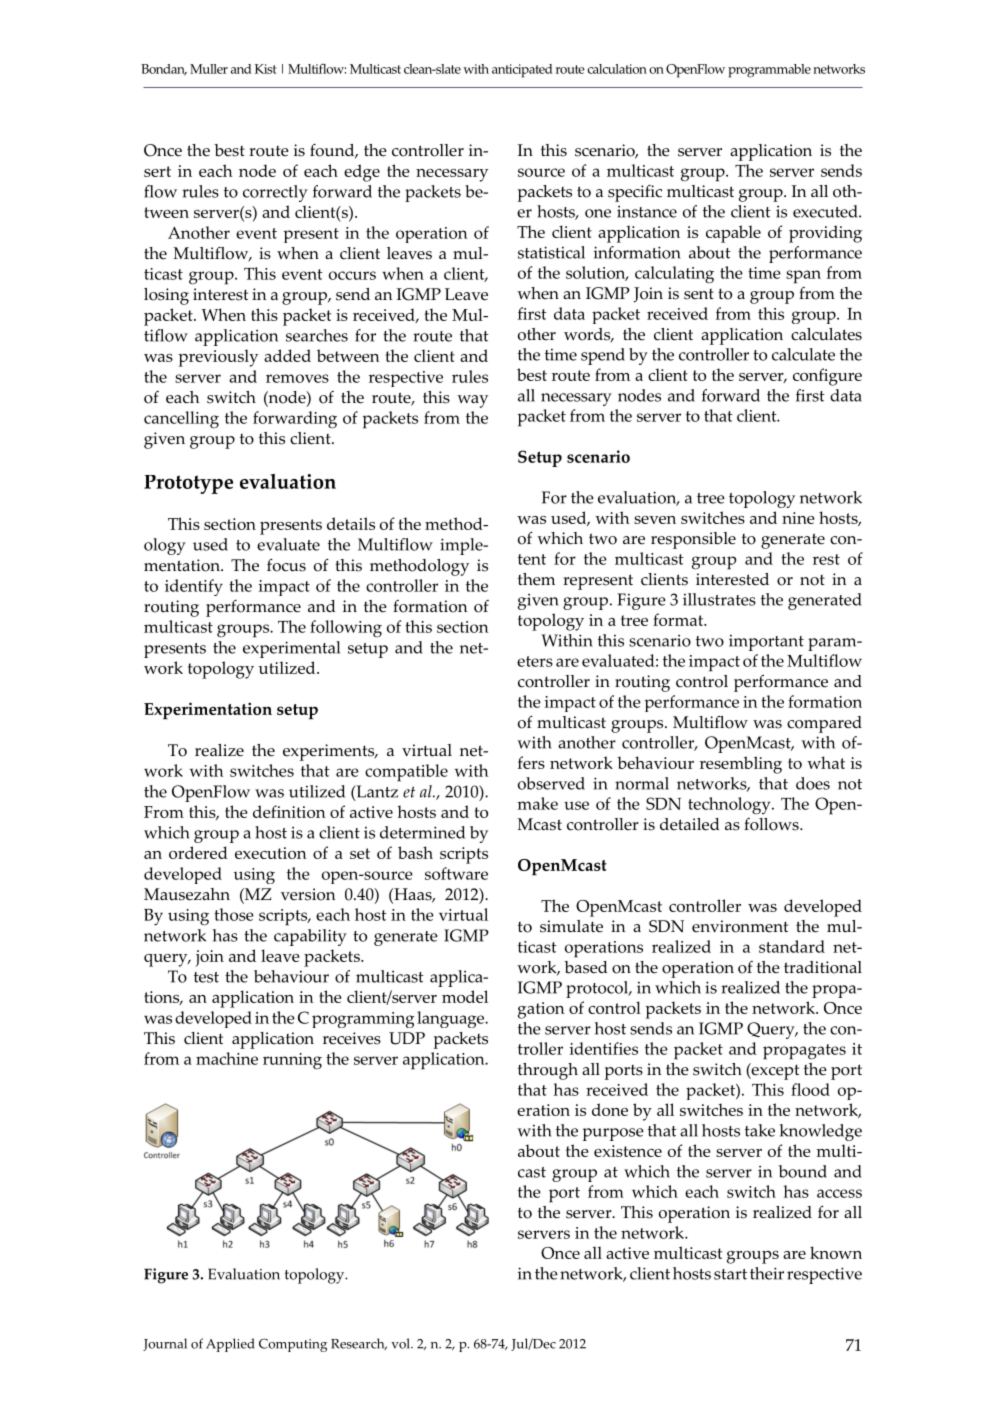 The width and height of the screenshot is (1006, 1423). Describe the element at coordinates (522, 71) in the screenshot. I see `anticipated` at that location.
